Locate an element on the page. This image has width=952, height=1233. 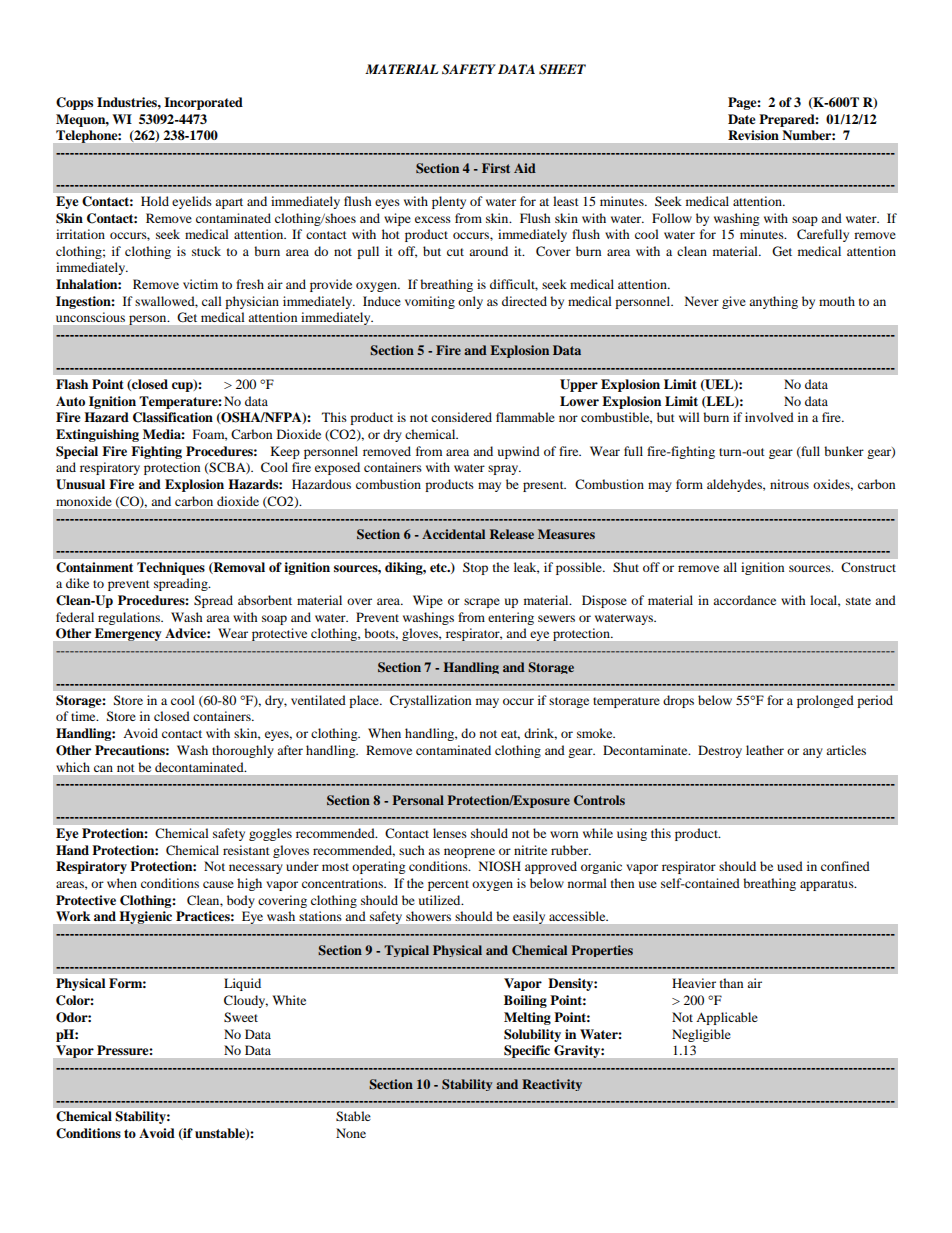
Classification is located at coordinates (173, 417).
